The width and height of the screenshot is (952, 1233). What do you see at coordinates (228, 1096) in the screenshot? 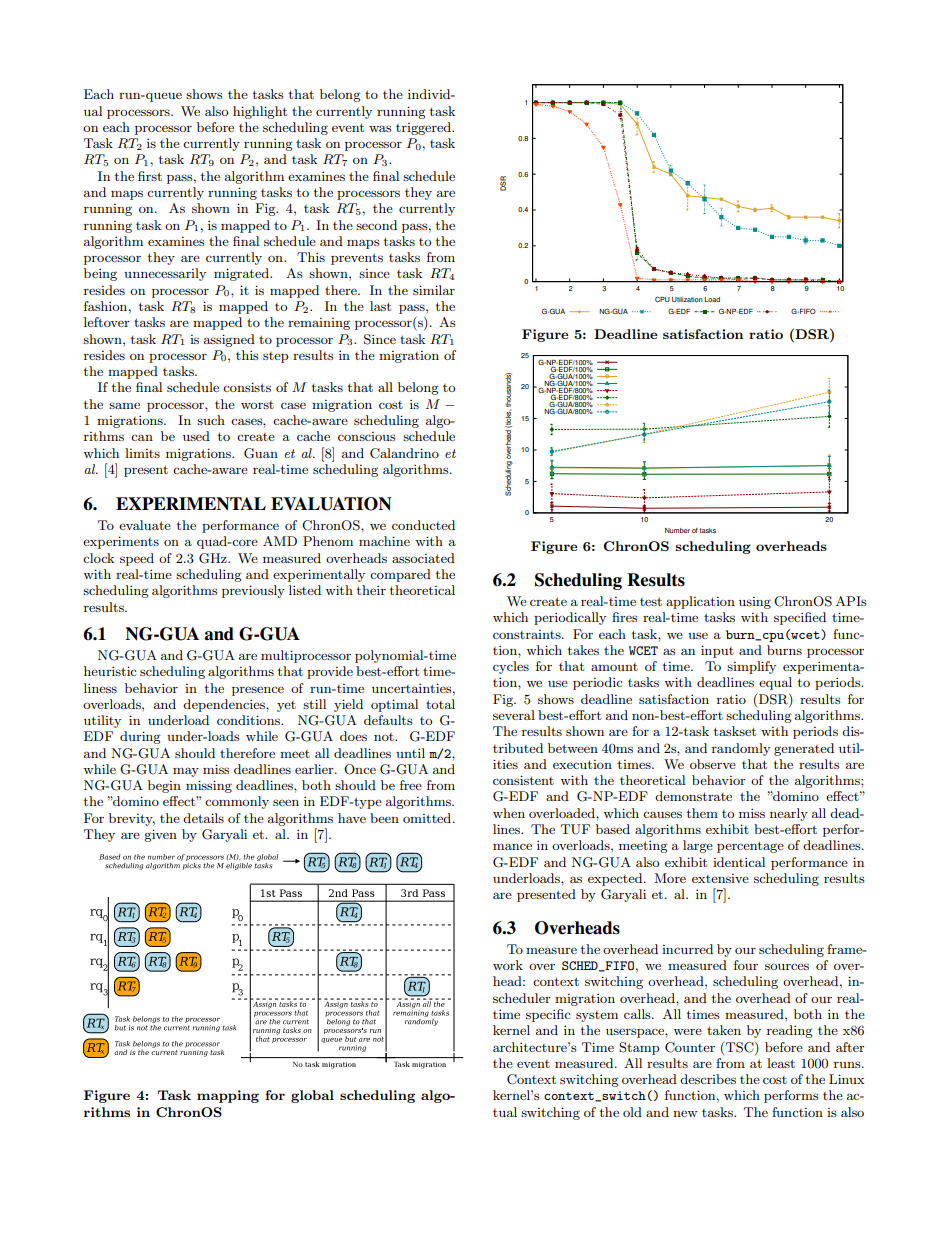
I see `mapping` at bounding box center [228, 1096].
